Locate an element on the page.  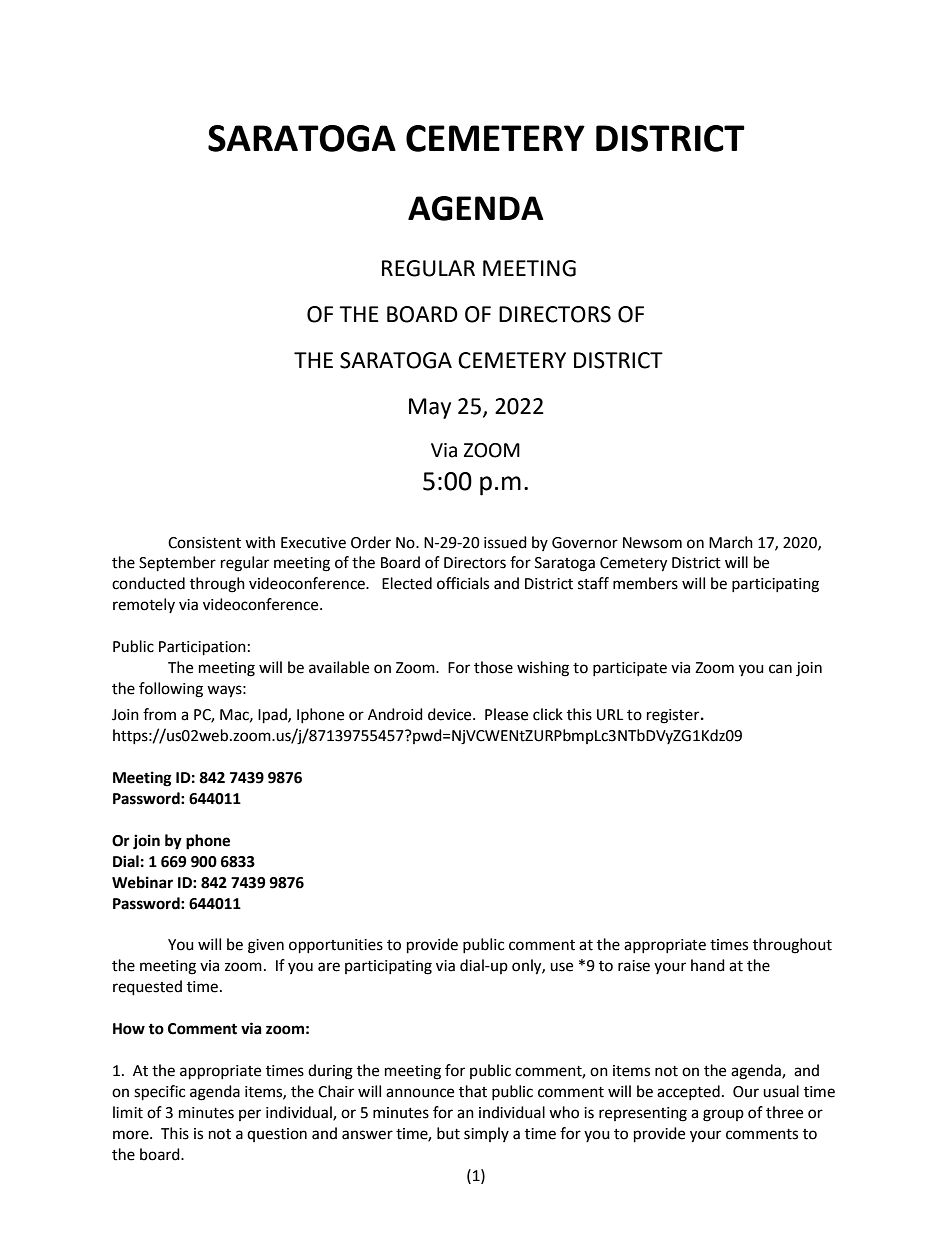
per is located at coordinates (250, 1115).
